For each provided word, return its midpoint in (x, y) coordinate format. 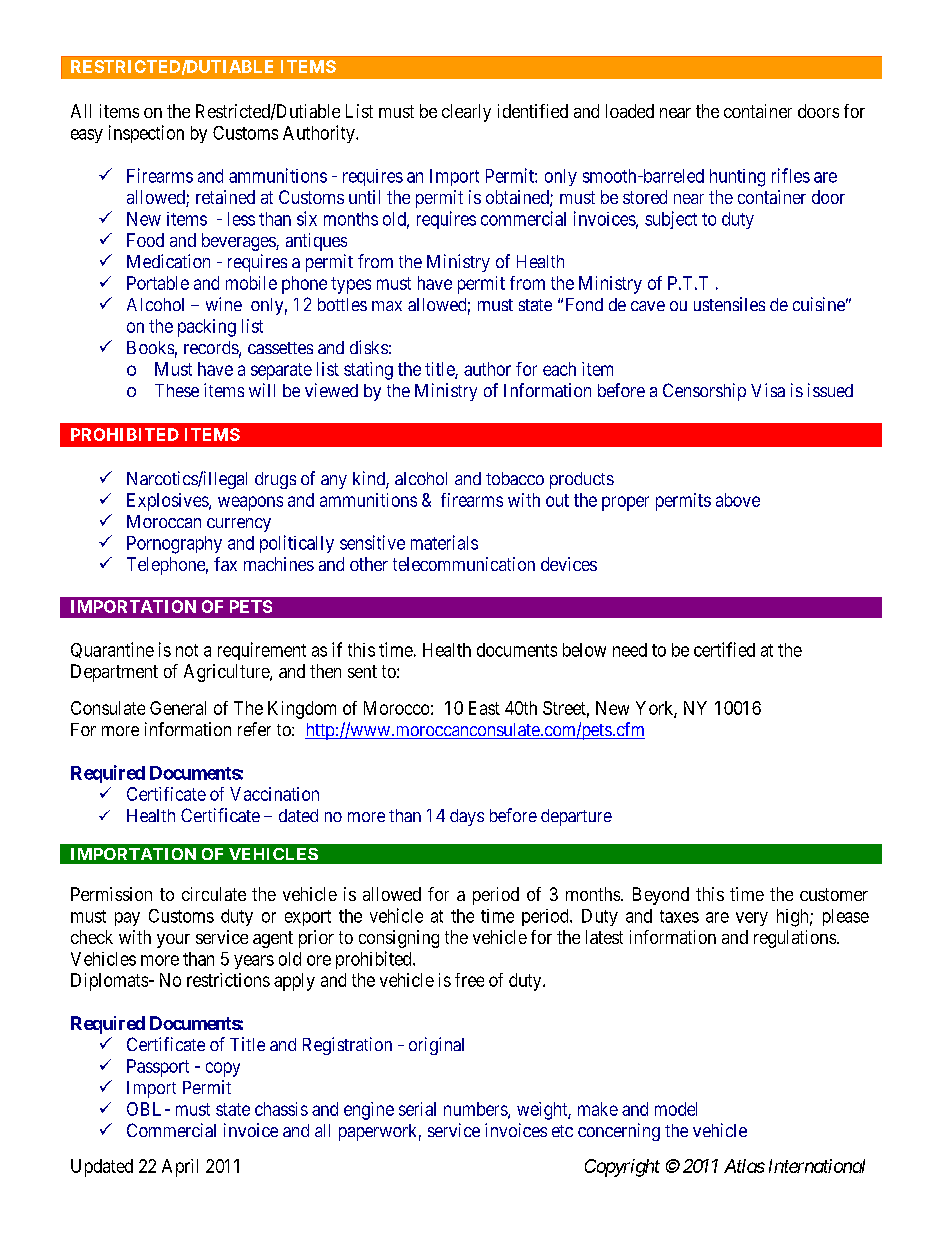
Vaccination (274, 794)
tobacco (515, 478)
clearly (466, 113)
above (738, 500)
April (180, 1168)
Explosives (168, 502)
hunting (737, 178)
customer (834, 894)
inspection (146, 134)
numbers (476, 1110)
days (467, 817)
